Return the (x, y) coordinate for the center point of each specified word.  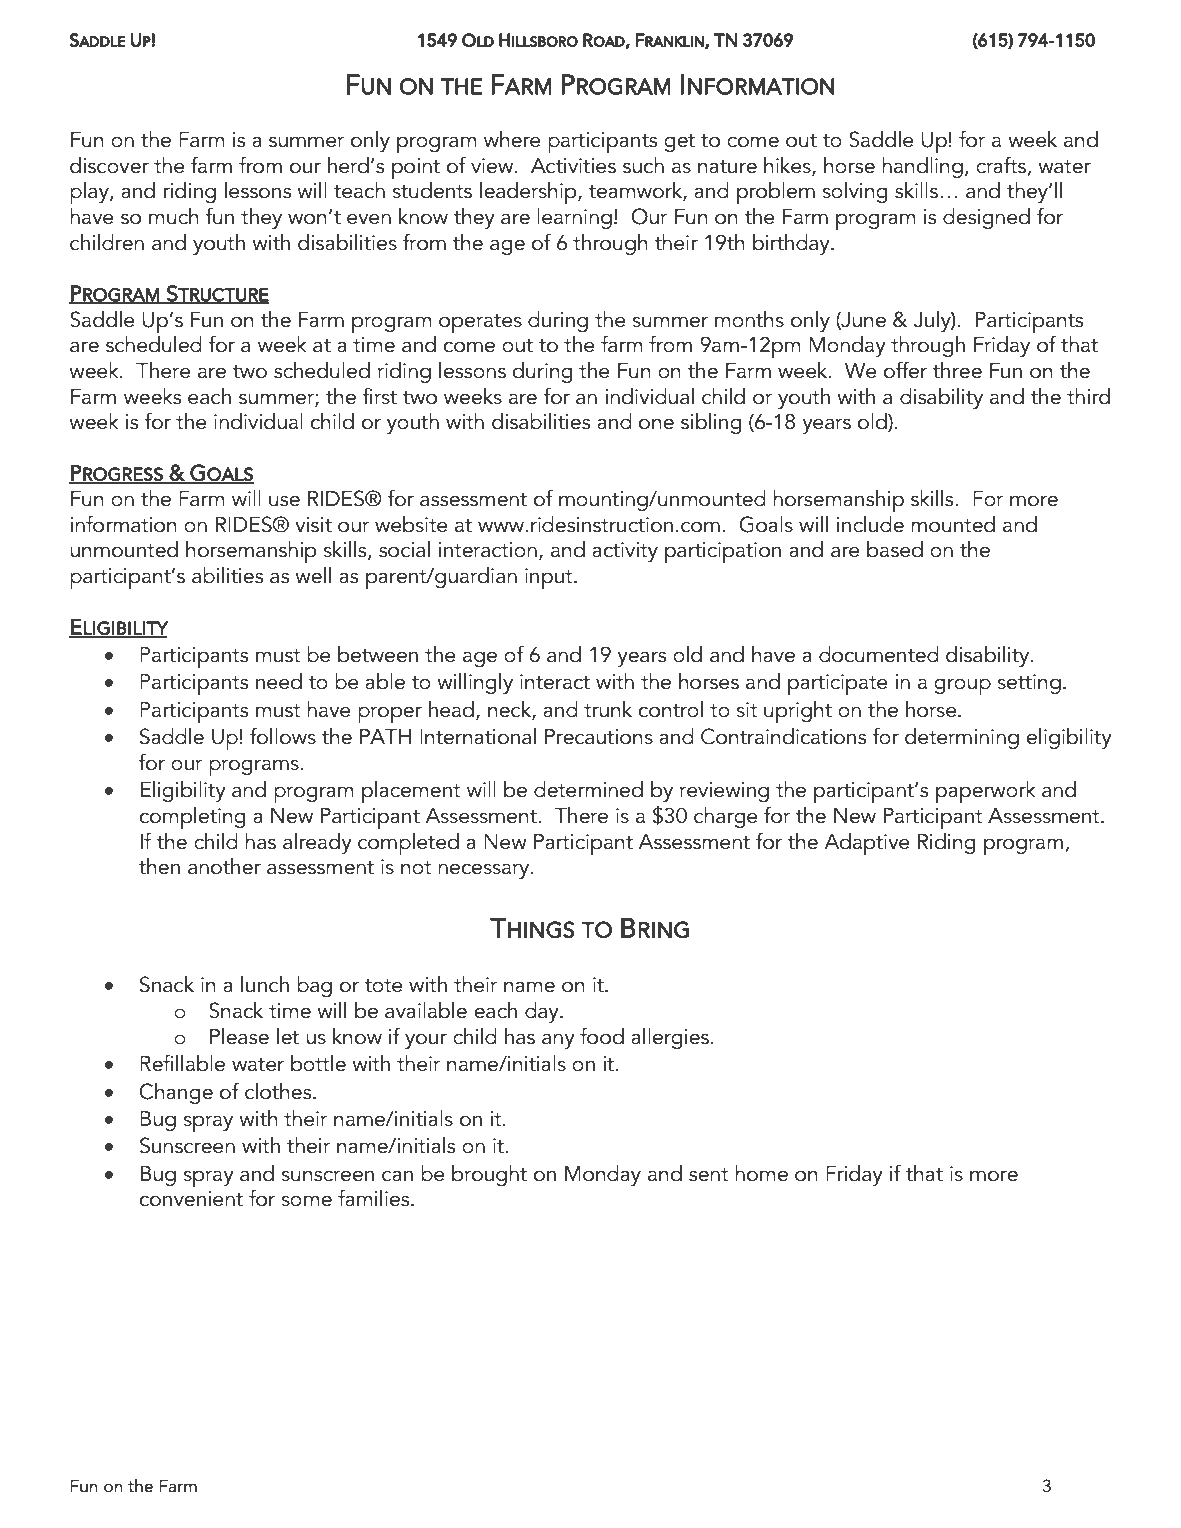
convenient (191, 1199)
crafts (1001, 165)
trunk (608, 709)
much (174, 216)
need (279, 681)
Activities (573, 166)
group (962, 686)
